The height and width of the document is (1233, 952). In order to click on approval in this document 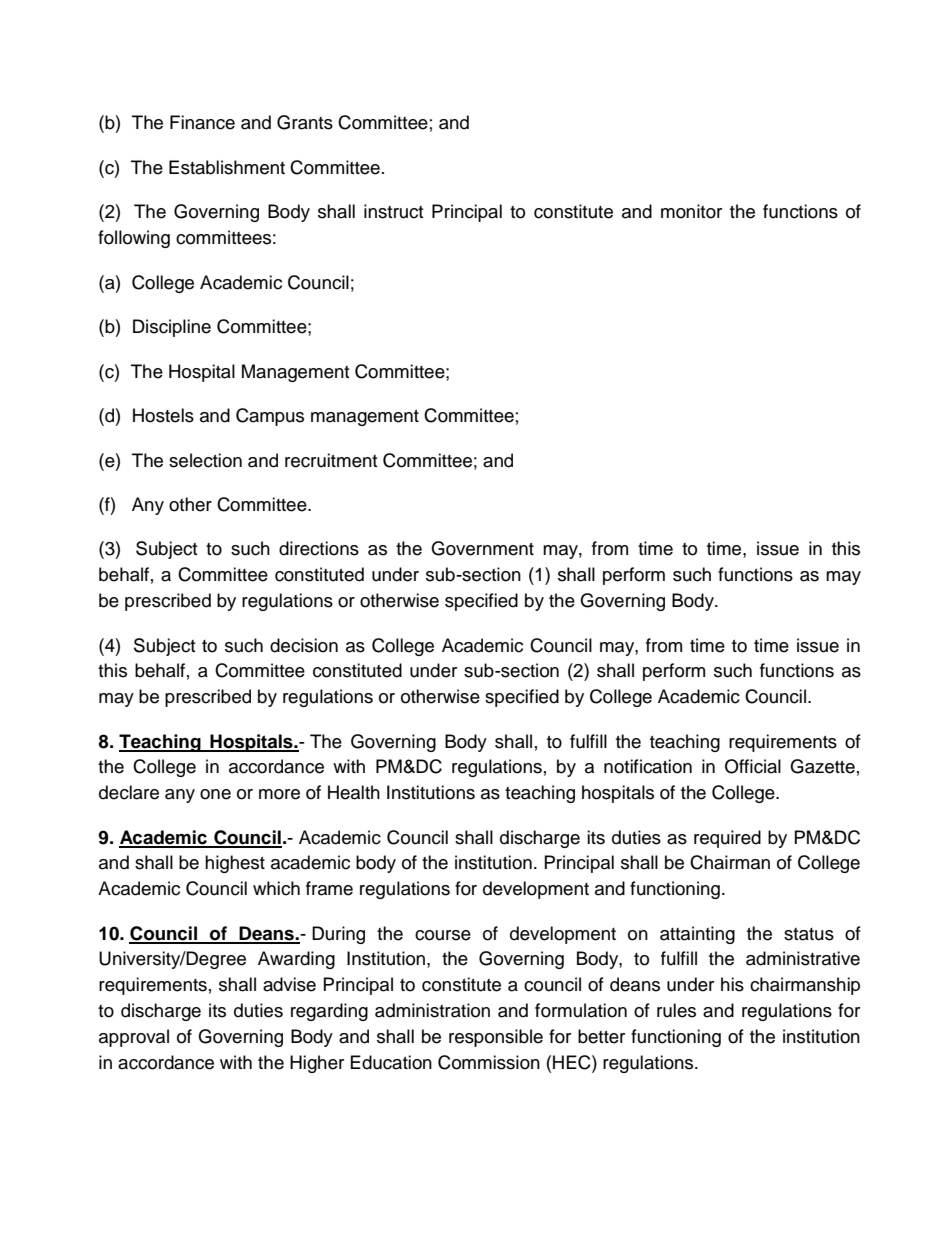, I will do `click(134, 1038)`.
